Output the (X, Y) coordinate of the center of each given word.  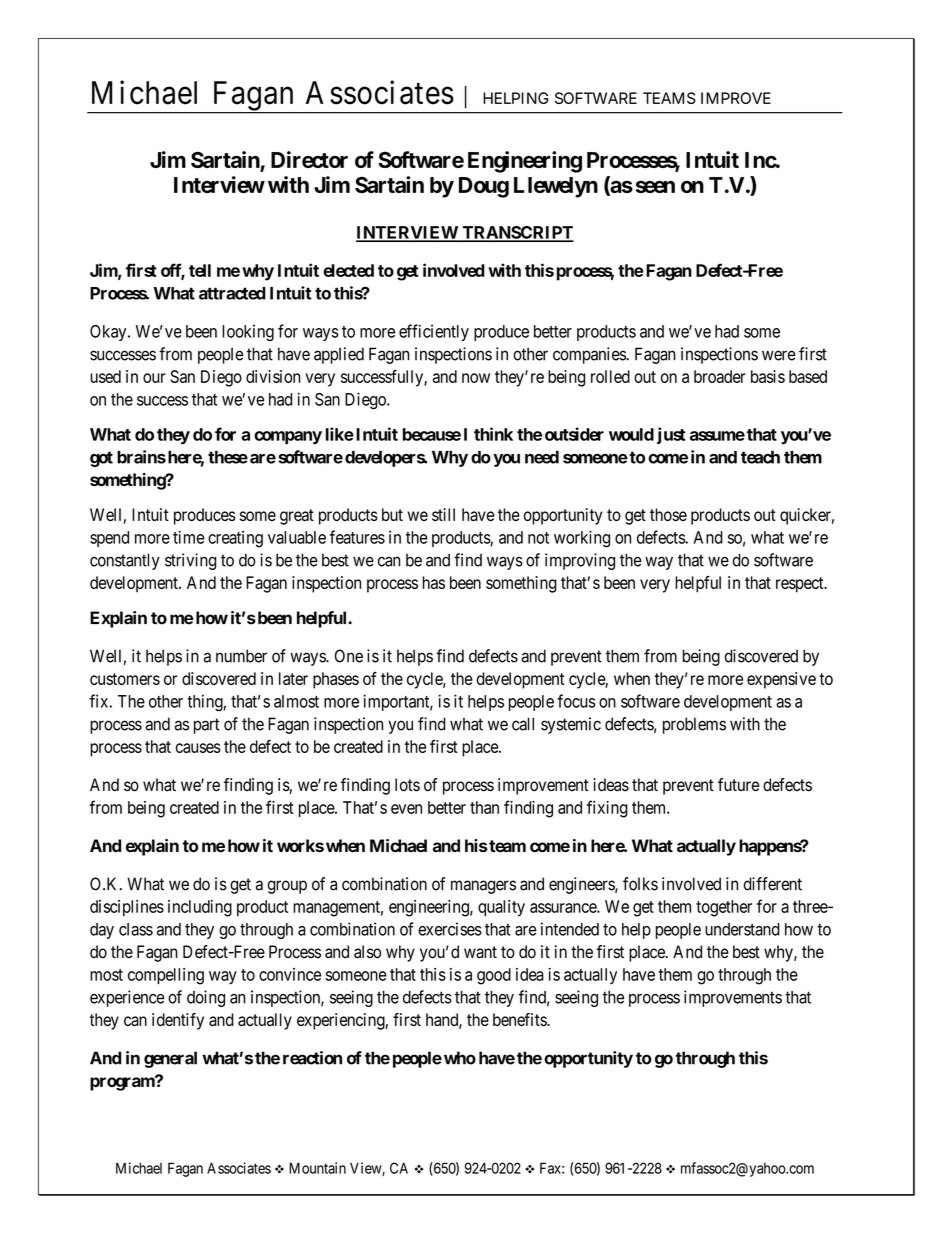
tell (200, 270)
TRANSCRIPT (517, 233)
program (123, 1083)
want (480, 952)
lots (407, 785)
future (738, 785)
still (443, 514)
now (476, 378)
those (668, 514)
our (154, 378)
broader (720, 376)
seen (655, 187)
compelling (166, 976)
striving (190, 561)
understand (742, 929)
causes (198, 748)
